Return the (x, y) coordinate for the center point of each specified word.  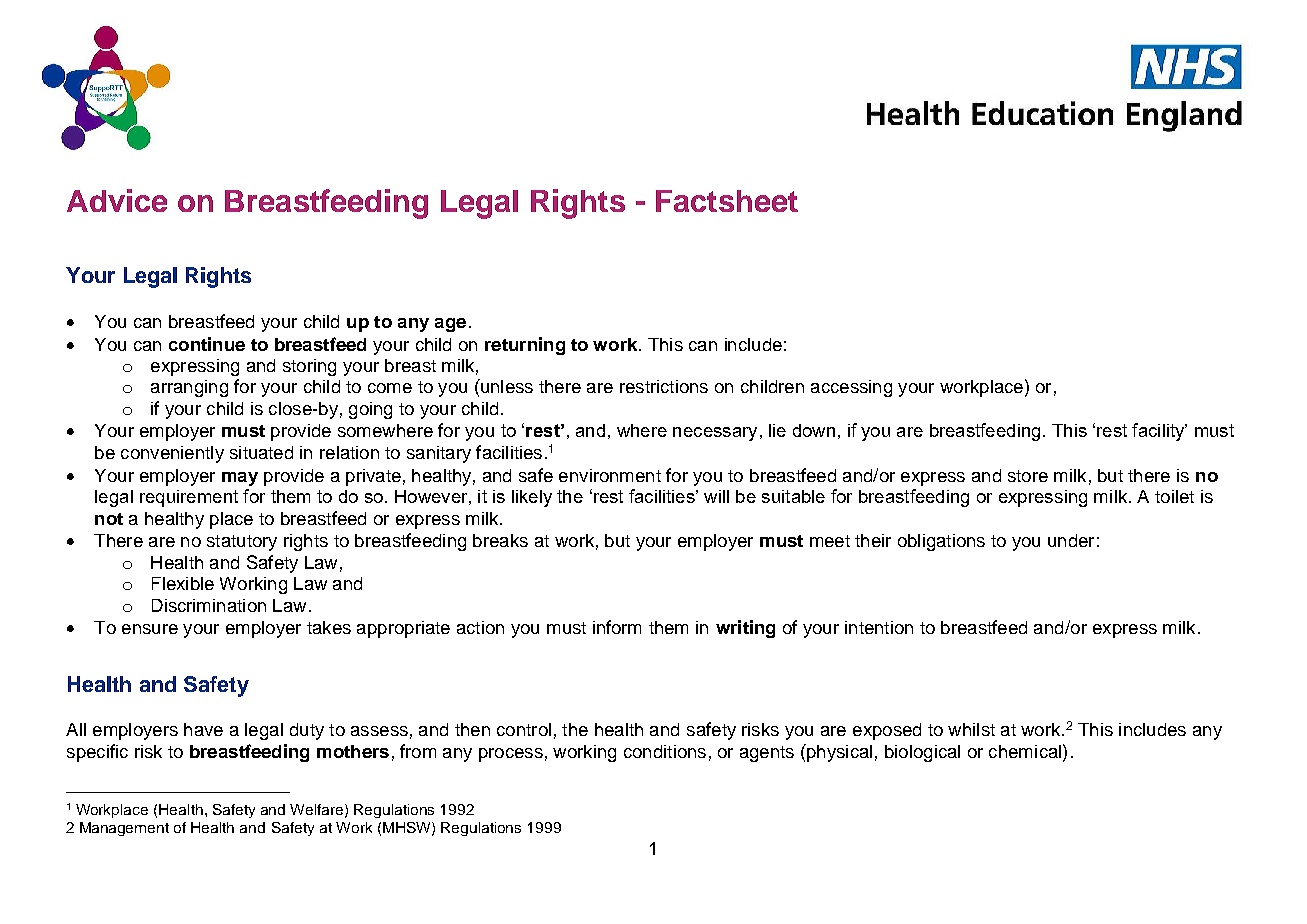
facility (1159, 432)
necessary (715, 434)
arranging (189, 388)
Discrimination (209, 605)
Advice (117, 200)
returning (525, 346)
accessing (851, 388)
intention (879, 627)
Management (124, 829)
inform (617, 627)
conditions (665, 751)
